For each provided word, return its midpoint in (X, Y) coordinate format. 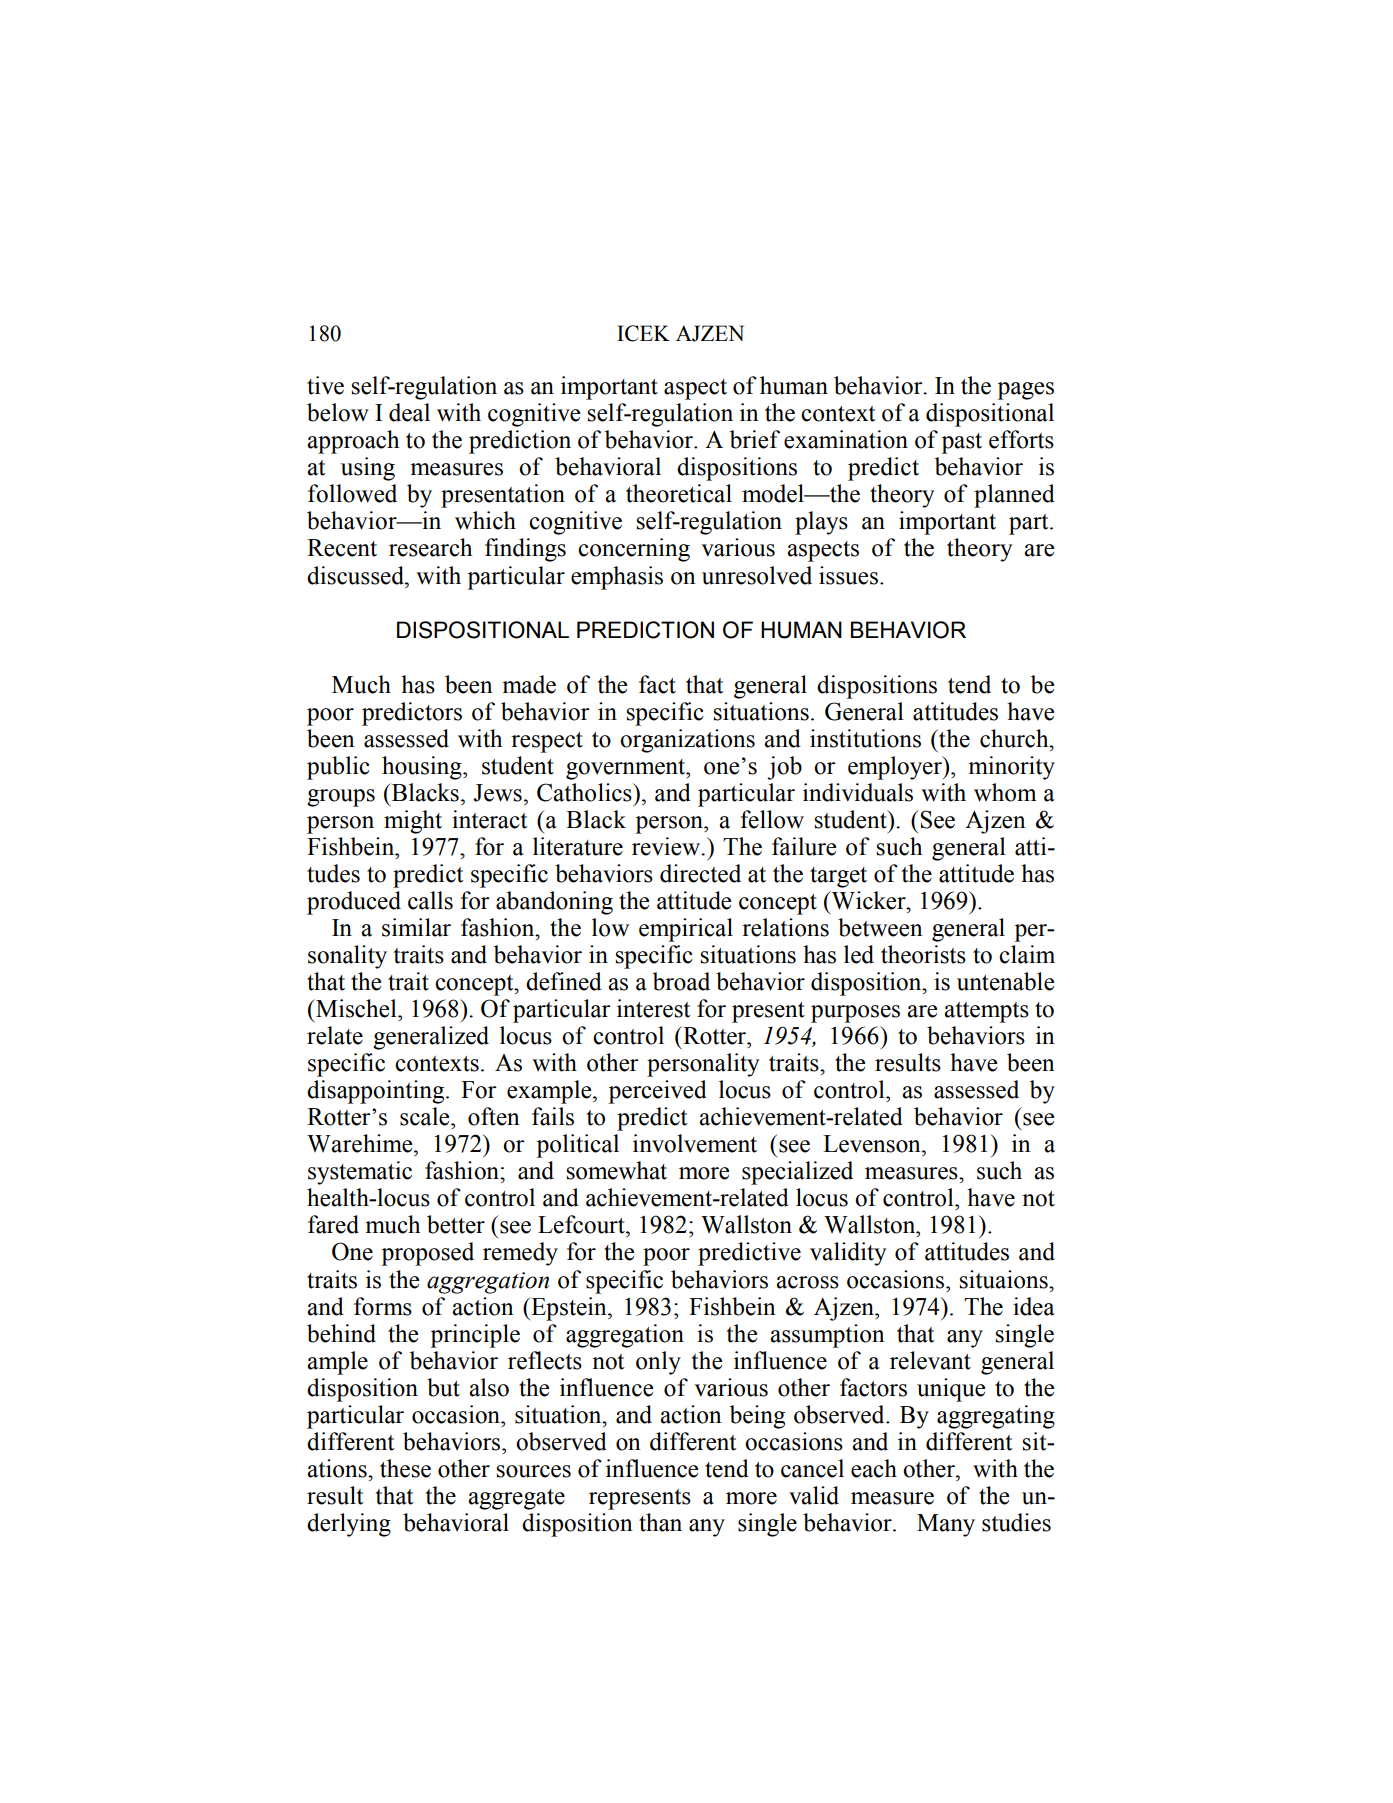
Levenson (873, 1144)
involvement (695, 1143)
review (667, 846)
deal (409, 412)
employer (896, 768)
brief (755, 439)
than (660, 1522)
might (413, 822)
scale (426, 1116)
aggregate (516, 1499)
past (961, 443)
